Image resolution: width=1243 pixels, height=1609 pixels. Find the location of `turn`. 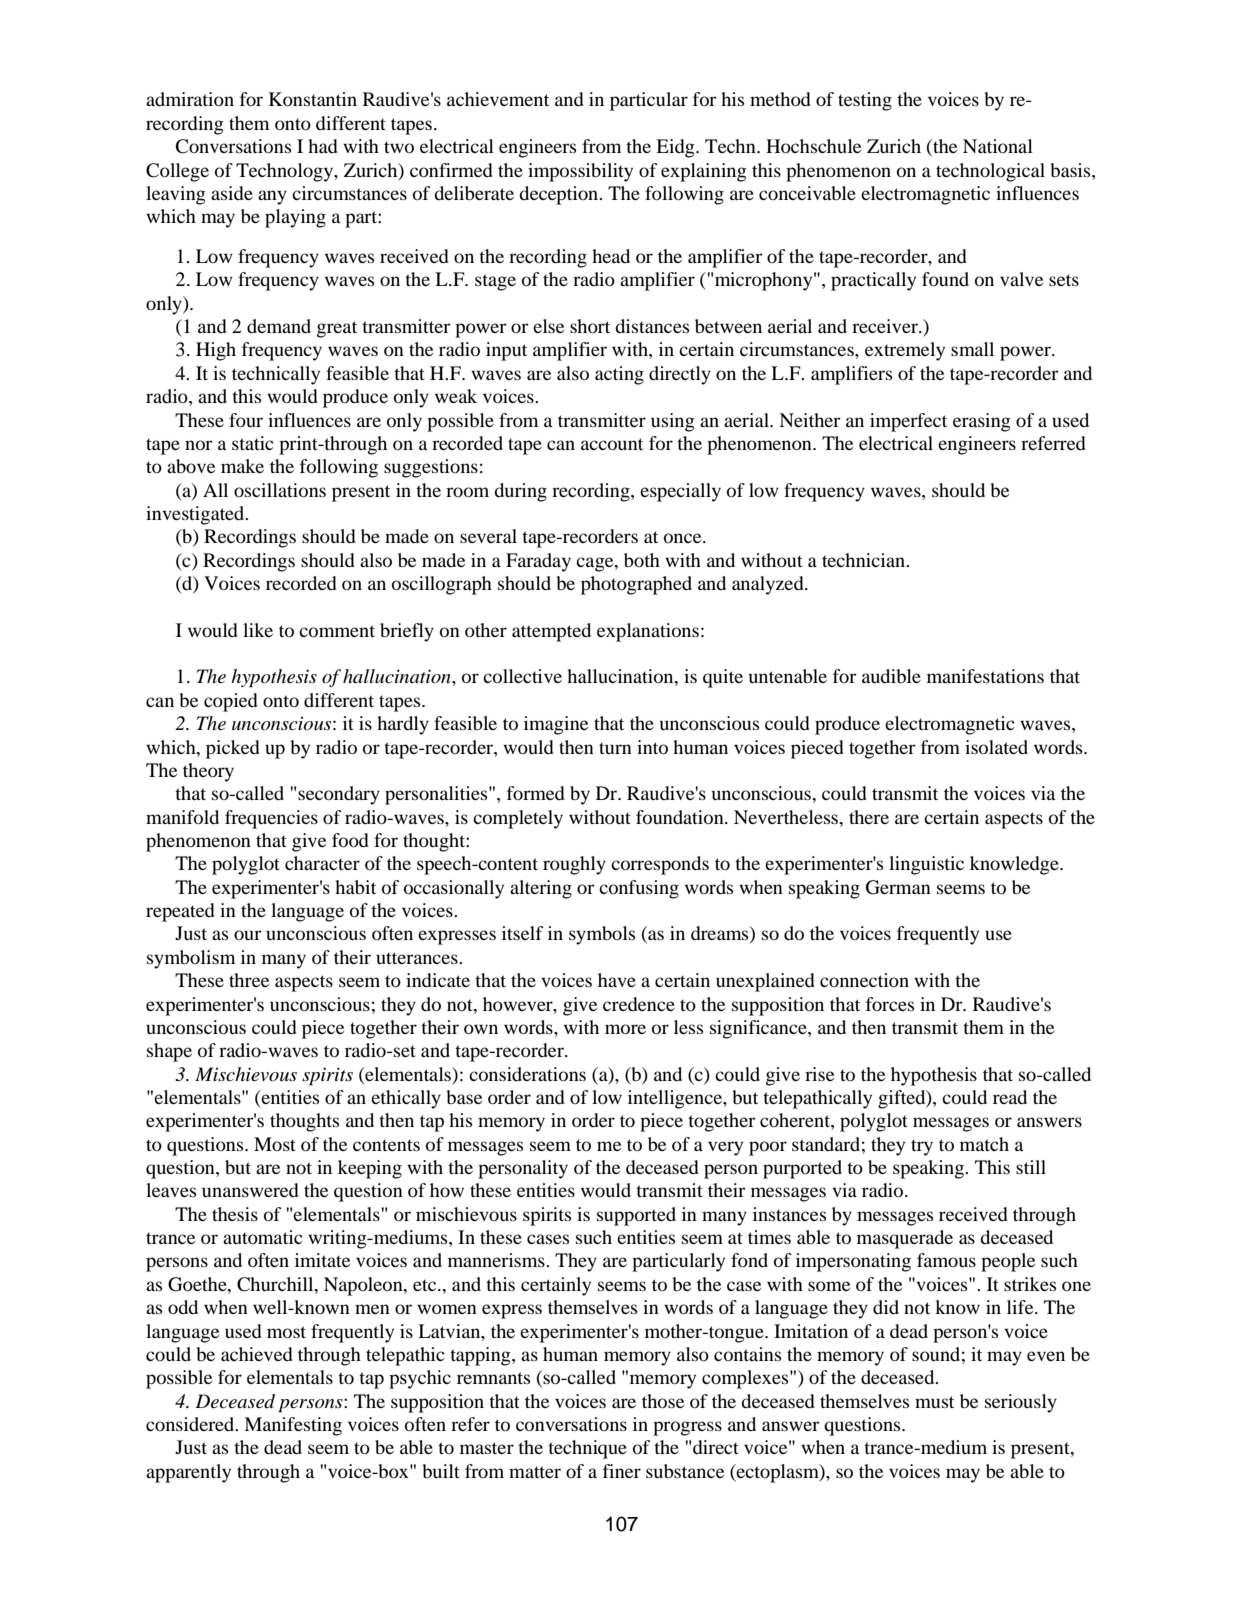

turn is located at coordinates (615, 748).
